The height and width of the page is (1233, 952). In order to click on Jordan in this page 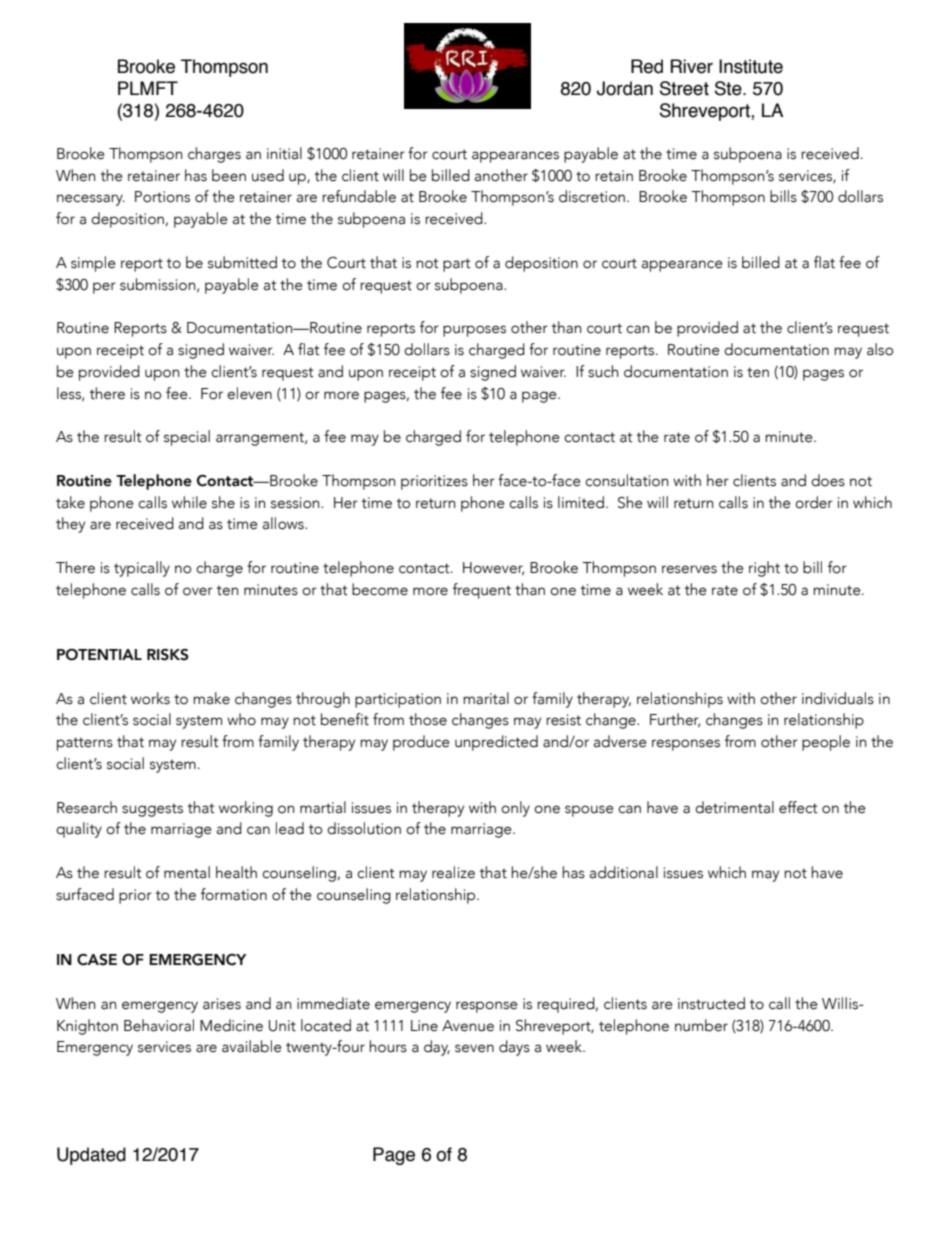, I will do `click(625, 88)`.
